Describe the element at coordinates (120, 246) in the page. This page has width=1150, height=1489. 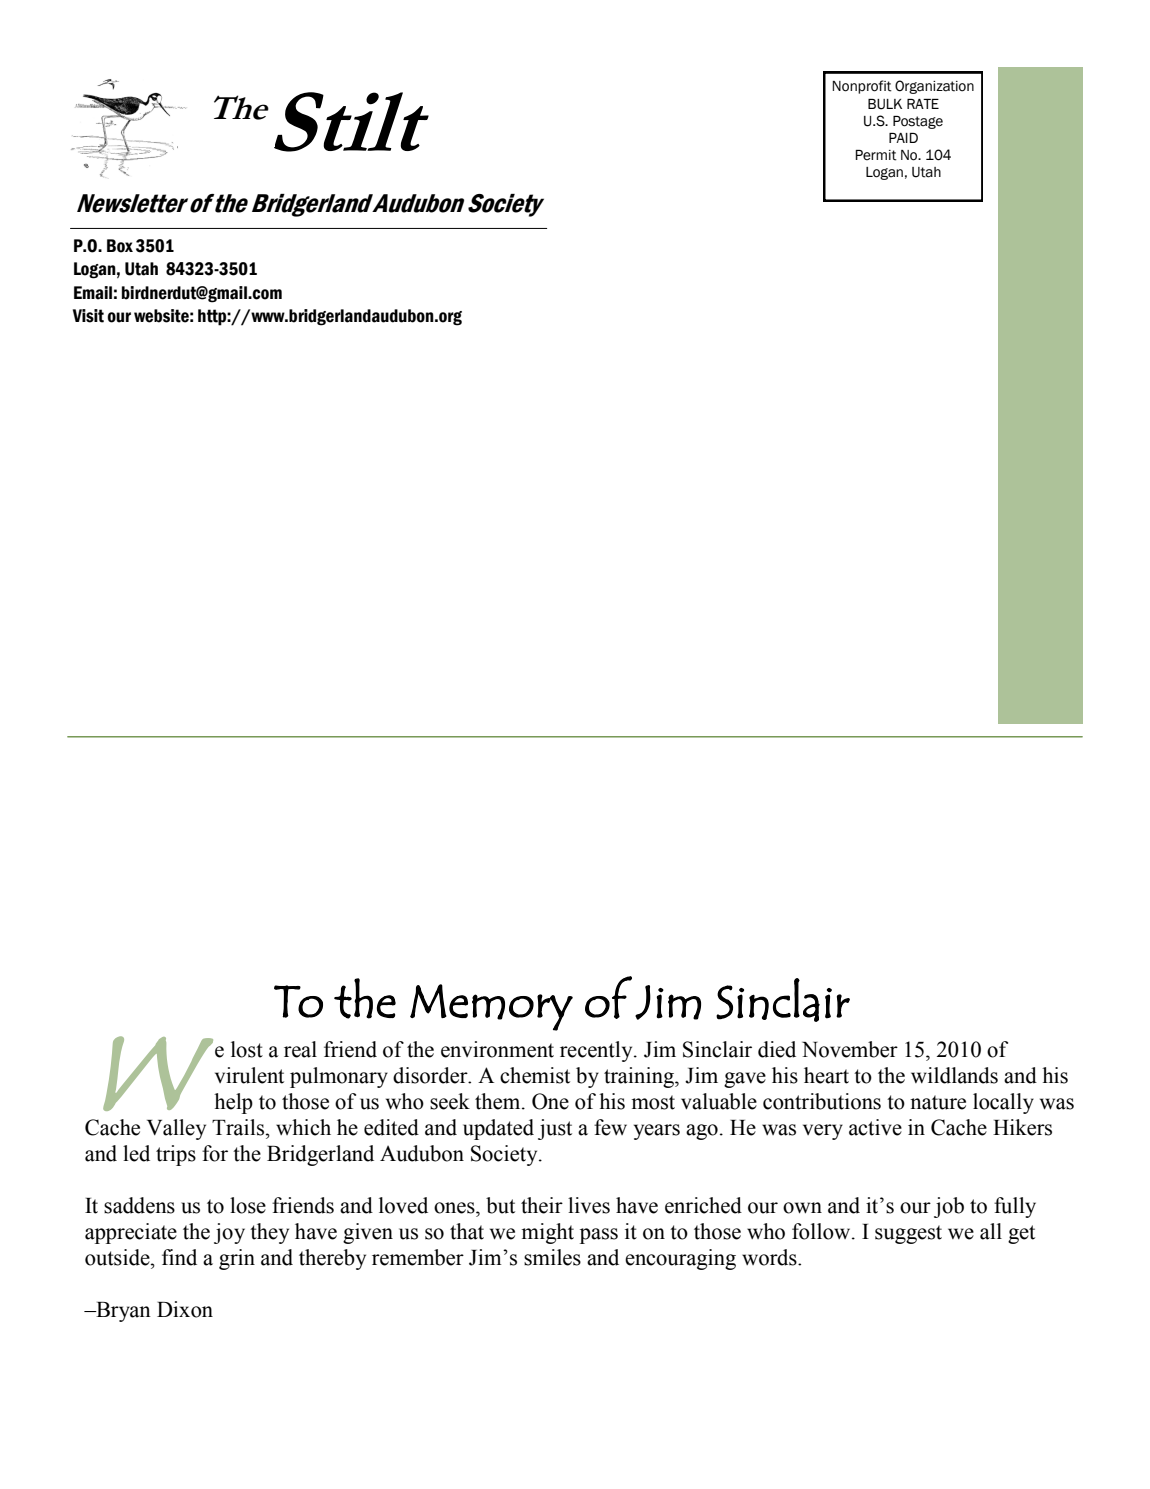
I see `Box` at that location.
